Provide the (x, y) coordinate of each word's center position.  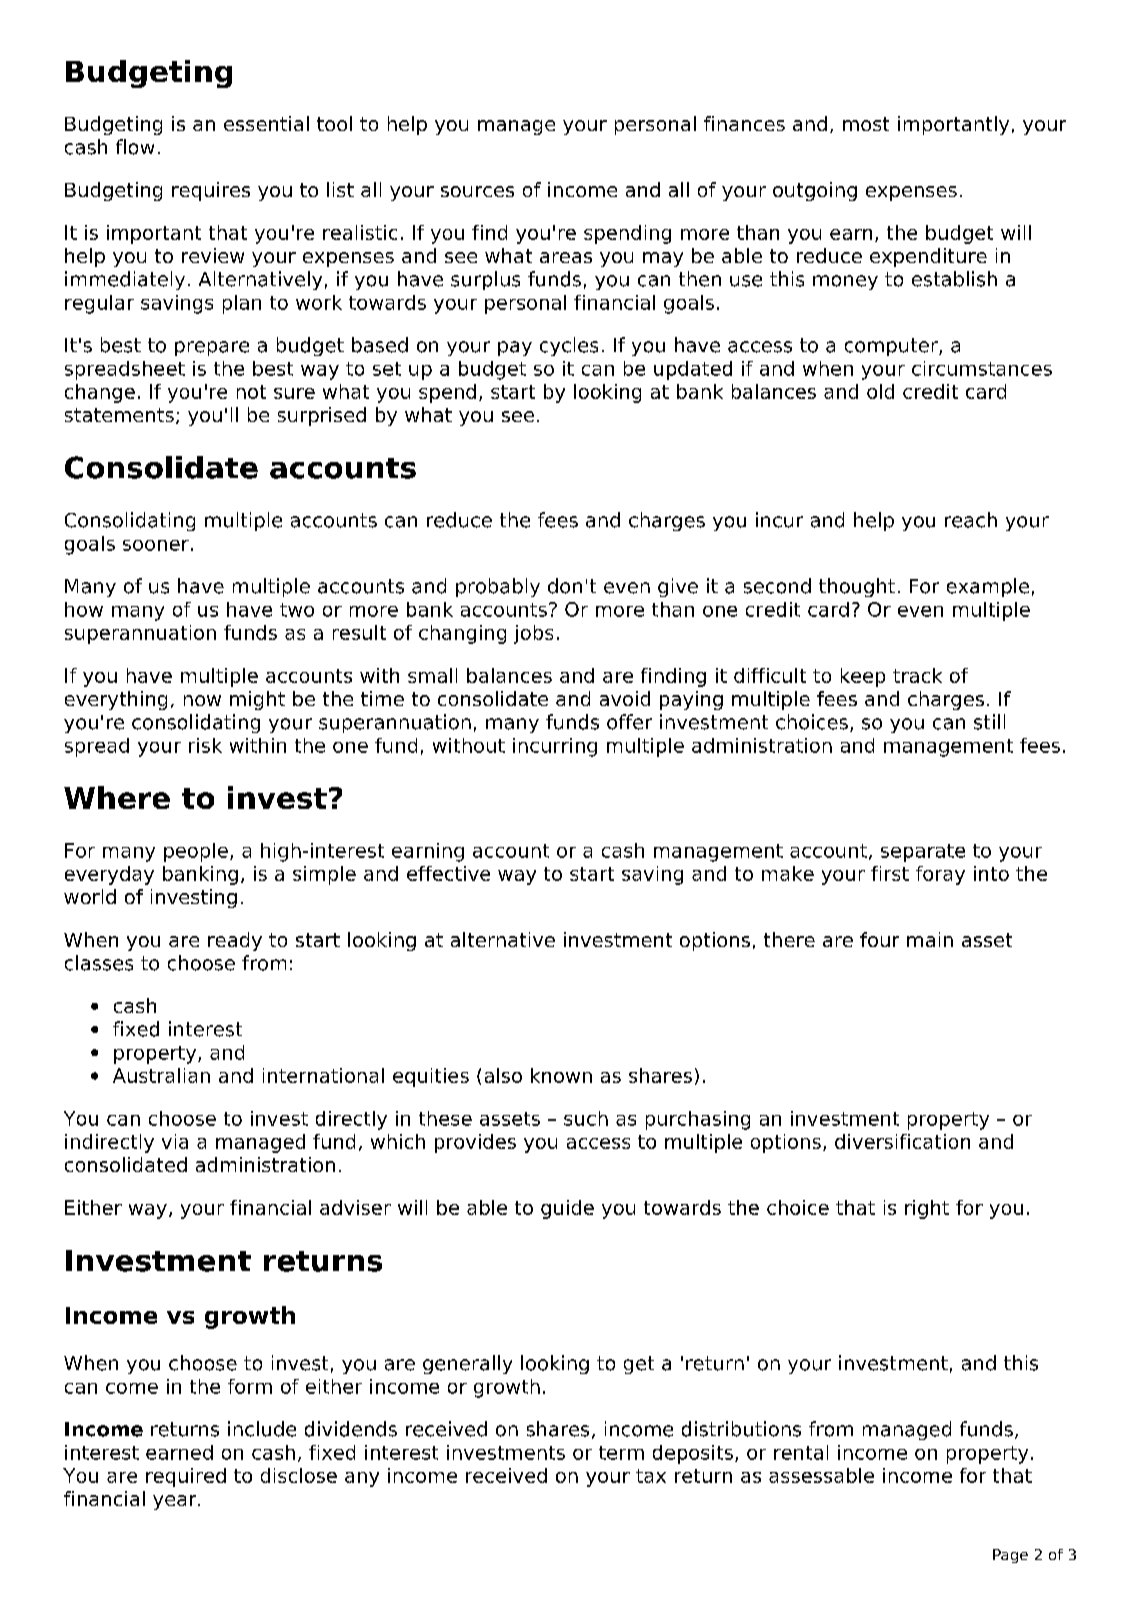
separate (923, 853)
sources (477, 191)
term (621, 1453)
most (866, 124)
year (176, 1502)
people (196, 852)
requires (211, 191)
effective (448, 873)
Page (1010, 1556)
